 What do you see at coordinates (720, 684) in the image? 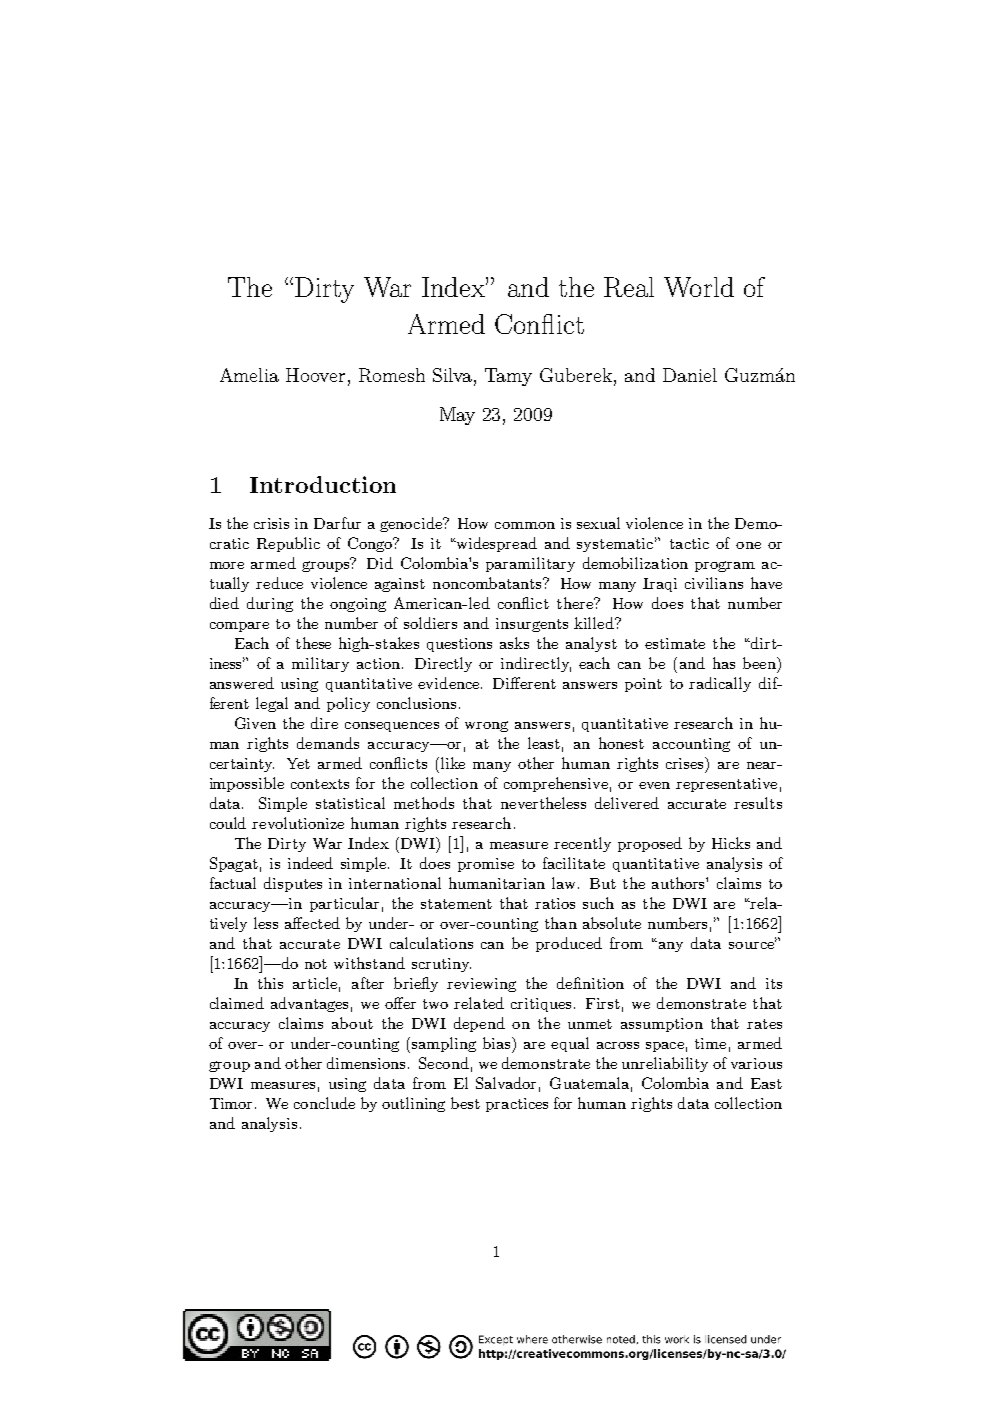
I see `radically` at bounding box center [720, 684].
